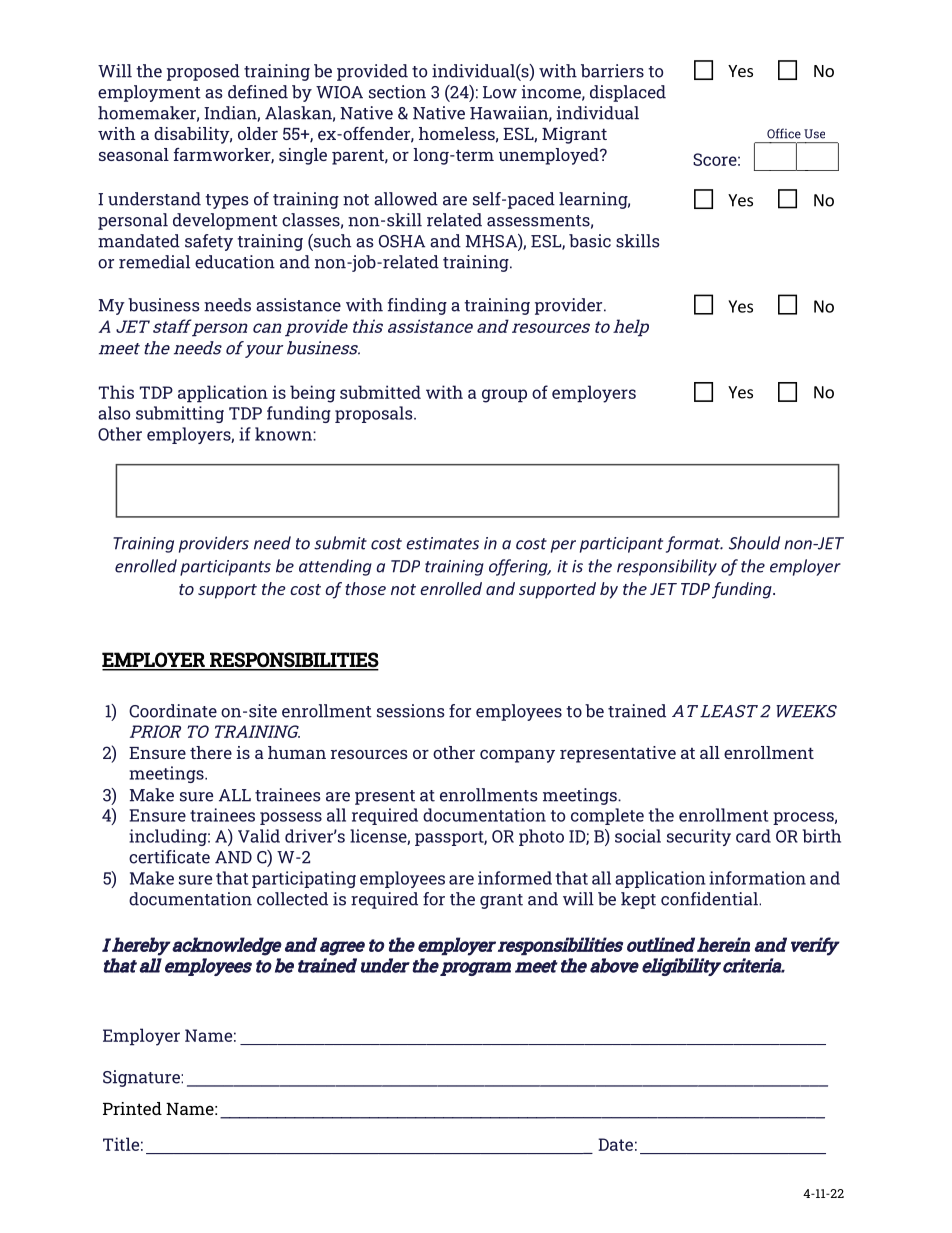 Image resolution: width=952 pixels, height=1233 pixels. What do you see at coordinates (515, 878) in the image?
I see `informed` at bounding box center [515, 878].
